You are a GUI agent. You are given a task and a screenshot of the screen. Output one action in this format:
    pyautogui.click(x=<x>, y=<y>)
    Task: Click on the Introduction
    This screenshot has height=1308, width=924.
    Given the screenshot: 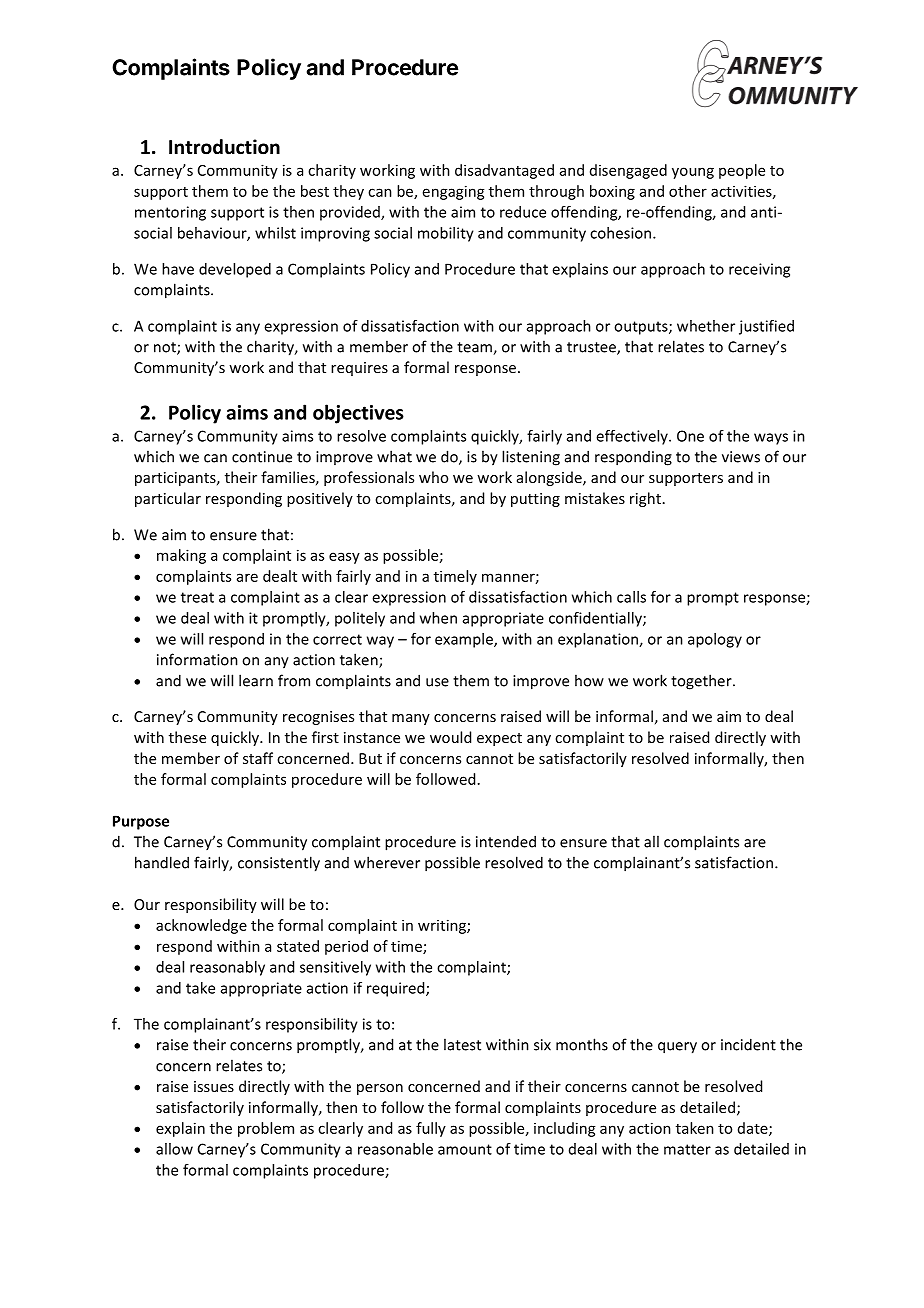 What is the action you would take?
    pyautogui.click(x=224, y=147)
